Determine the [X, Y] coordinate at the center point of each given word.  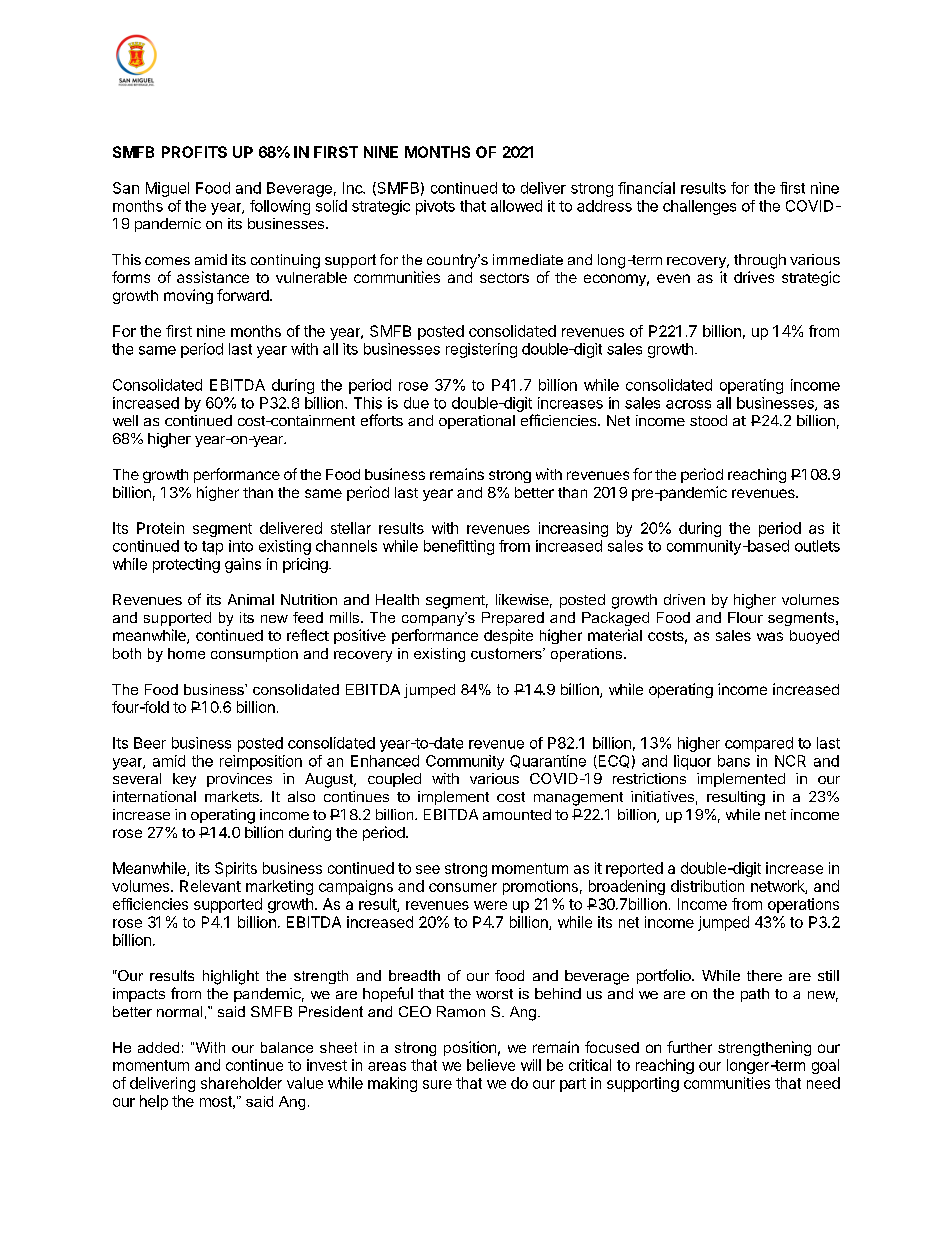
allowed [516, 206]
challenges [699, 207]
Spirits [236, 869]
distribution [707, 886]
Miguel [167, 189]
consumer [463, 887]
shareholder [241, 1083]
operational [477, 422]
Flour [745, 617]
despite [508, 636]
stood [708, 420]
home [186, 653]
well [125, 420]
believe [491, 1065]
